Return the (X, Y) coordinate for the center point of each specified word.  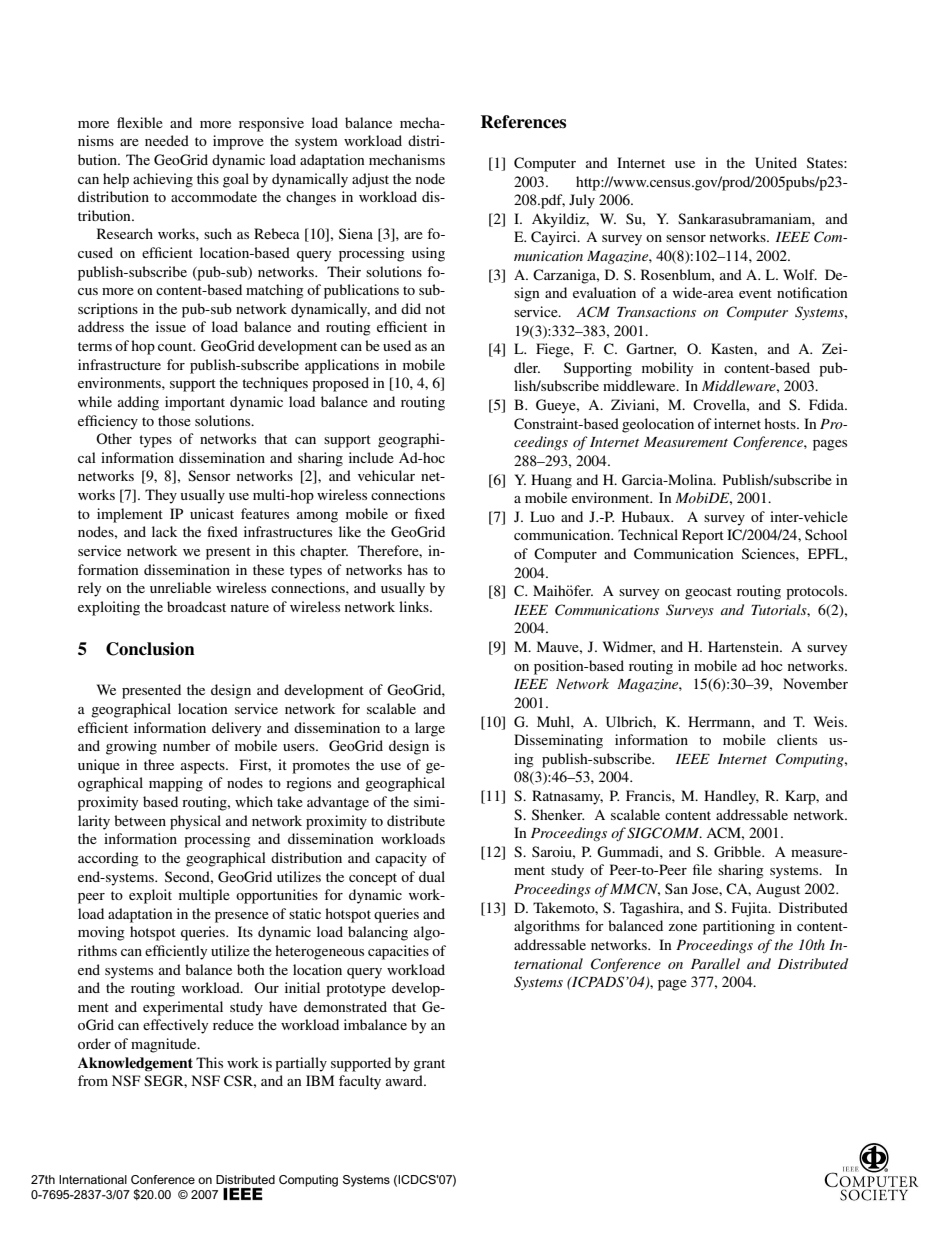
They (161, 496)
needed (167, 140)
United (776, 163)
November (815, 683)
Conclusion (150, 649)
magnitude (165, 1045)
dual (432, 876)
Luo (542, 516)
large (430, 729)
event (755, 293)
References (523, 122)
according (108, 859)
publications (361, 291)
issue (171, 326)
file (702, 869)
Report (703, 536)
